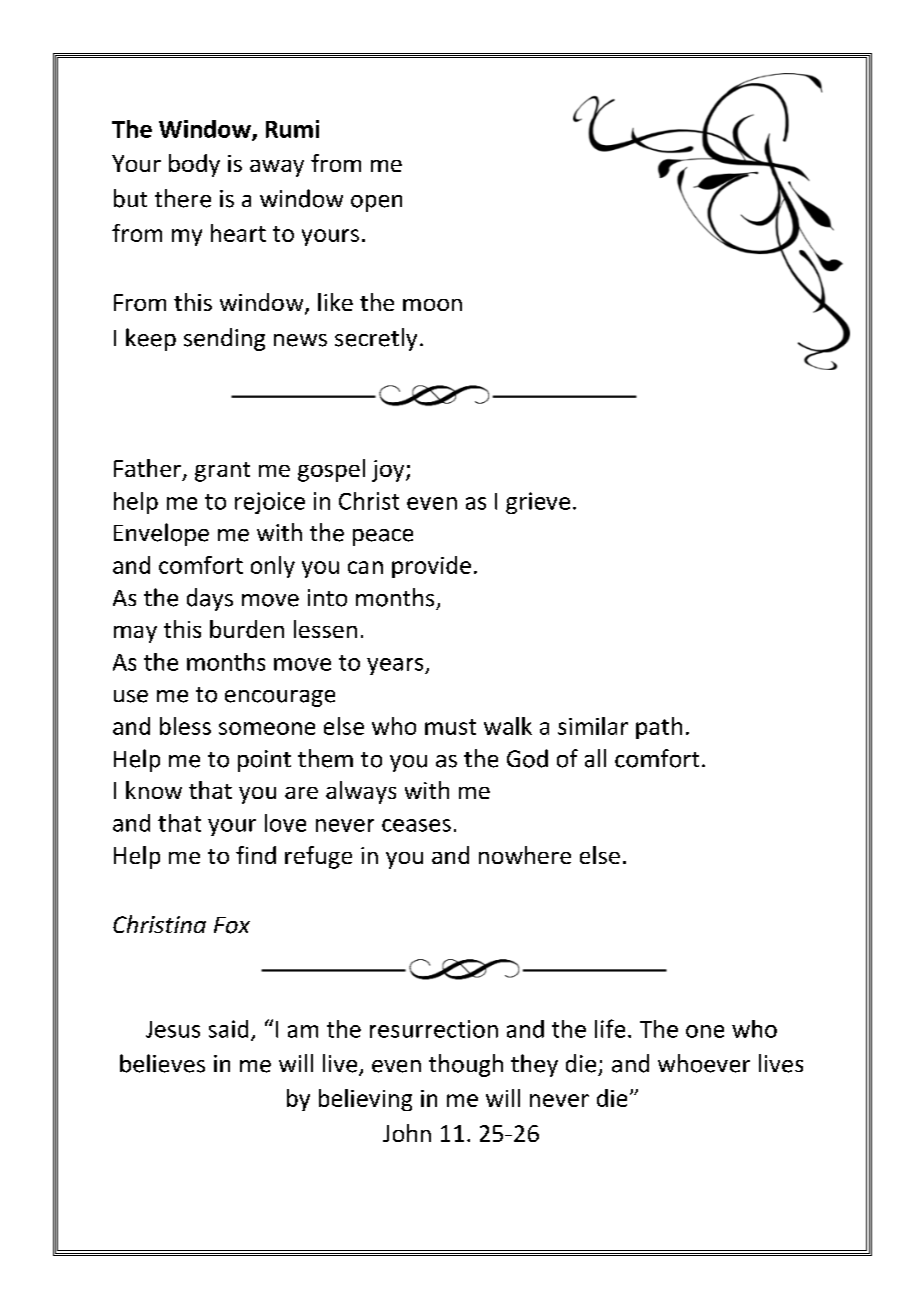  I want to click on ceases, so click(416, 825).
